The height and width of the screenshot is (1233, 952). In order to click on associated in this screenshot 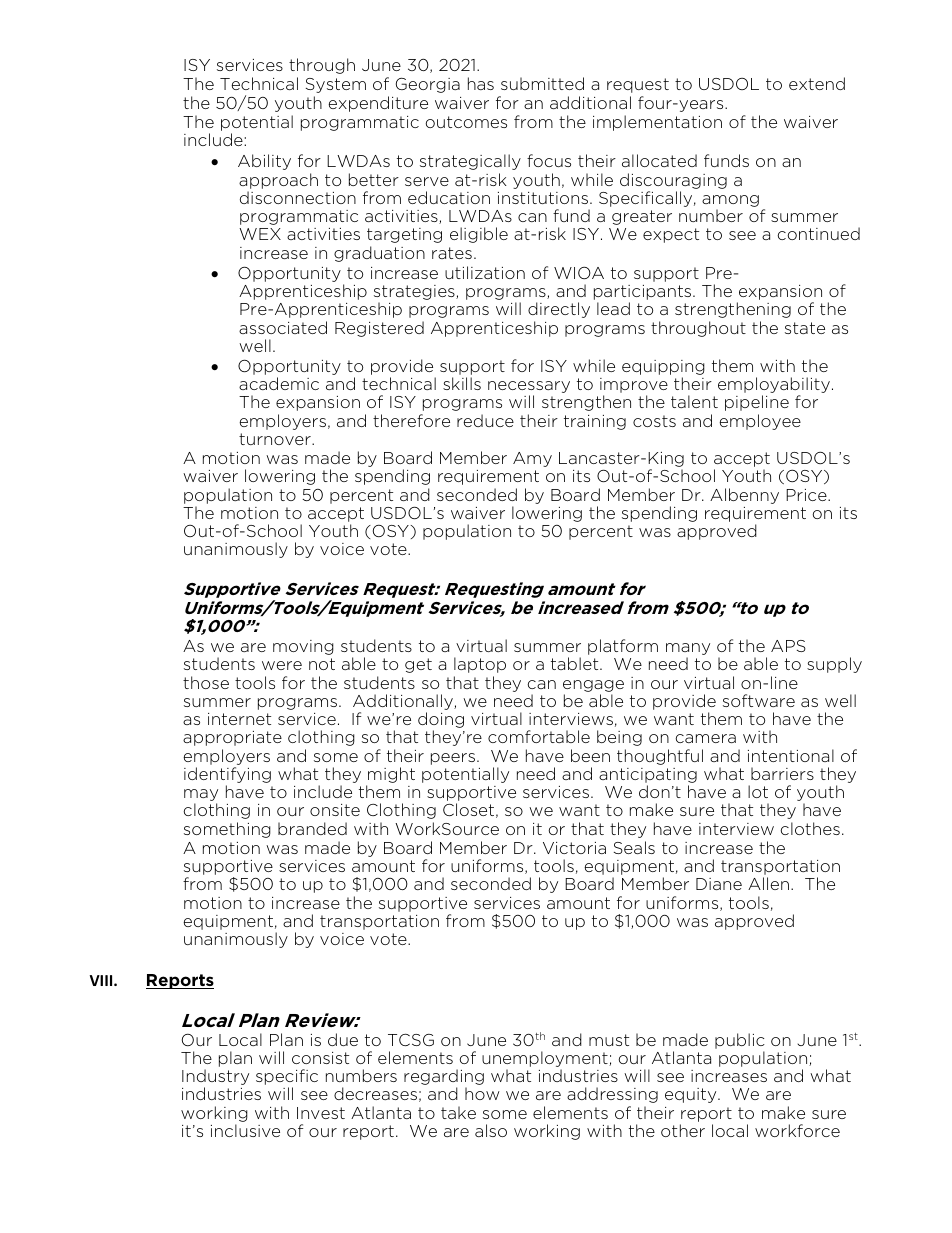, I will do `click(283, 327)`.
